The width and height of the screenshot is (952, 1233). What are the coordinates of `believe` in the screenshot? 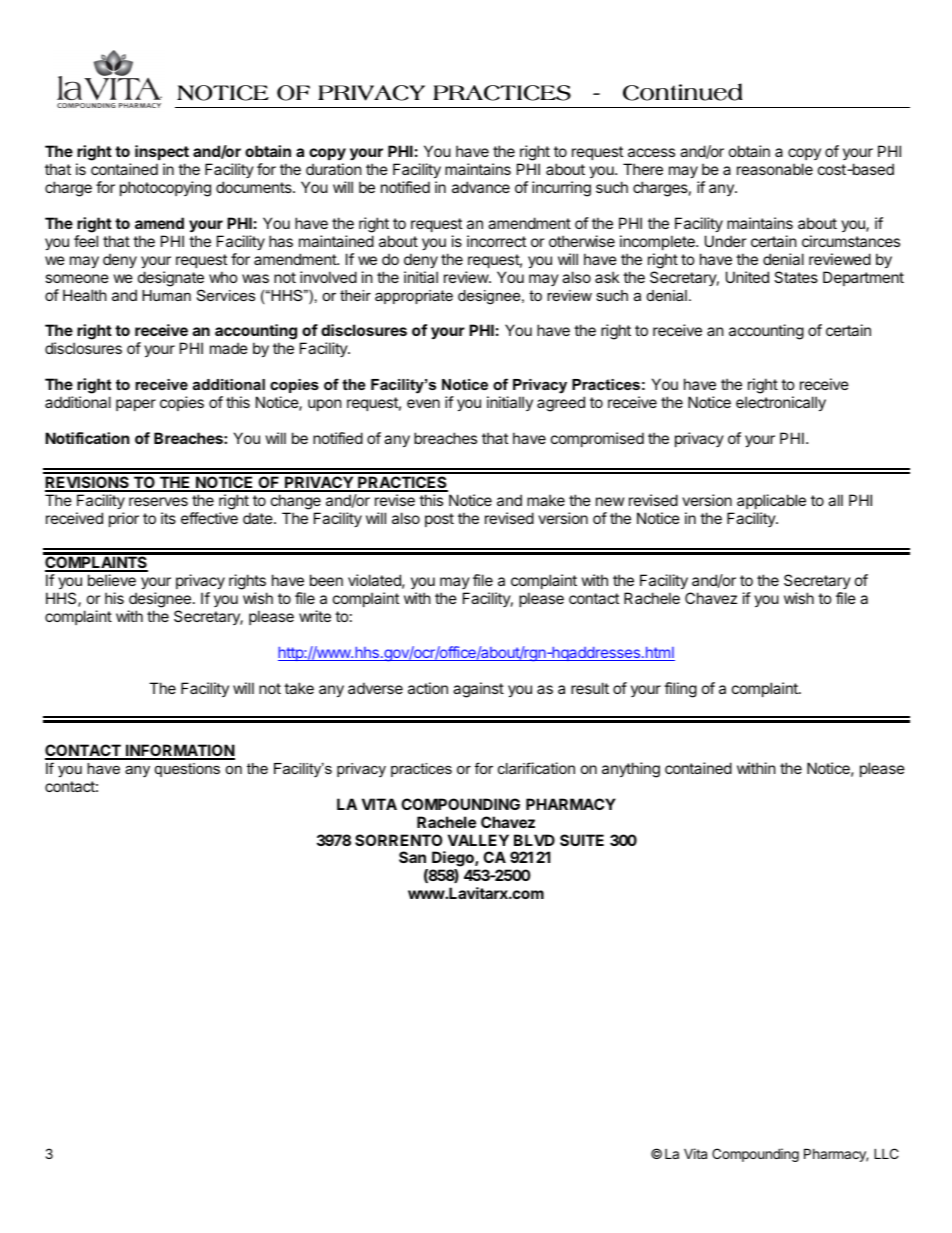 It's located at (112, 580).
